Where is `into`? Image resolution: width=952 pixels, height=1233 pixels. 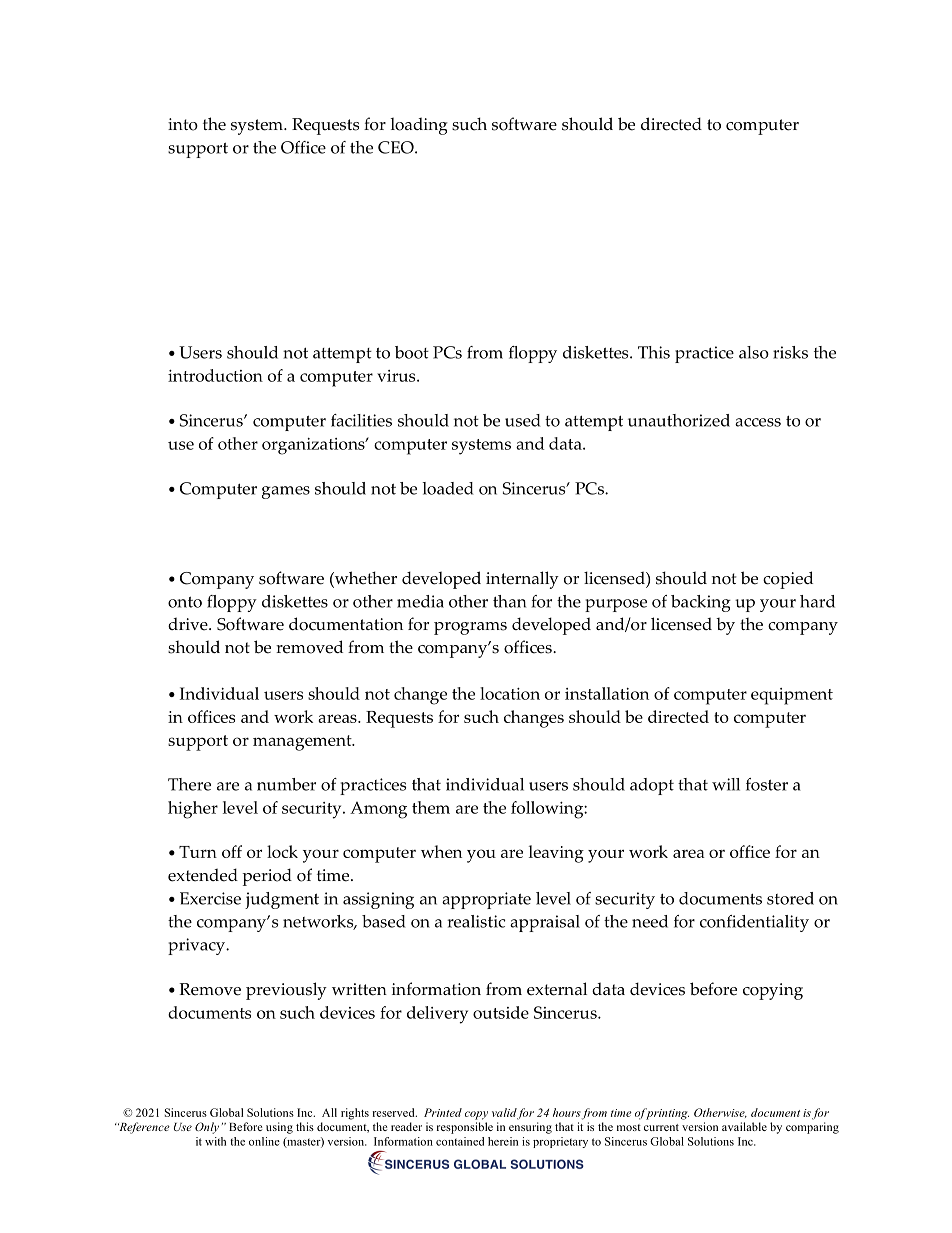 into is located at coordinates (183, 124).
